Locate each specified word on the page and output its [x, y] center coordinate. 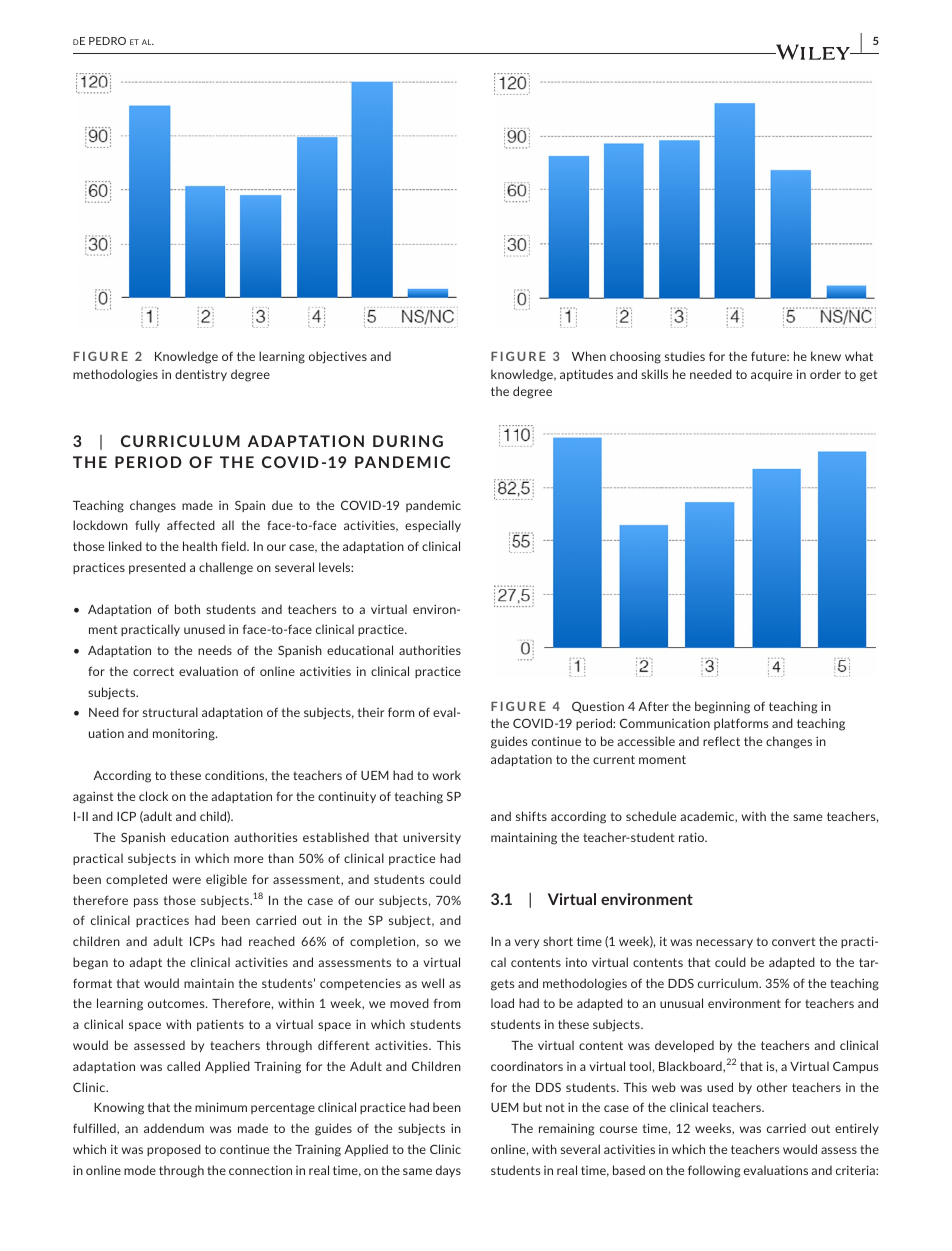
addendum [174, 1128]
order [825, 374]
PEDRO [107, 41]
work [446, 775]
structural [170, 712]
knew [826, 356]
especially [433, 526]
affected [191, 525]
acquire [771, 375]
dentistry [201, 375]
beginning [722, 707]
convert [793, 941]
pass [146, 902]
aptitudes [586, 375]
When [589, 356]
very [526, 943]
